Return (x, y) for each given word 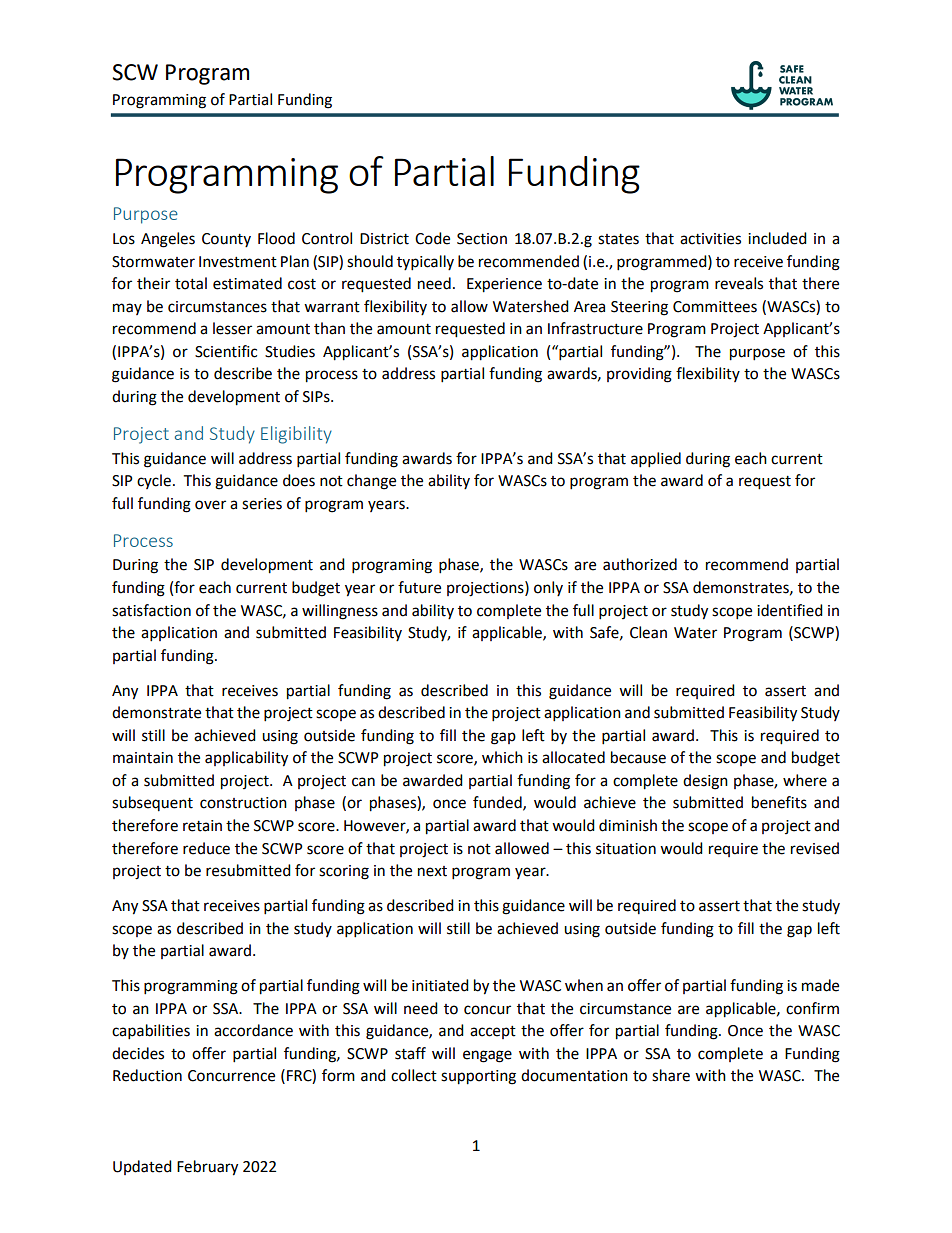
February (207, 1168)
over (210, 505)
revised (815, 848)
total (191, 283)
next (432, 871)
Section (482, 239)
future (419, 587)
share (671, 1075)
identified (790, 610)
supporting (478, 1077)
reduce (206, 848)
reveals (739, 283)
